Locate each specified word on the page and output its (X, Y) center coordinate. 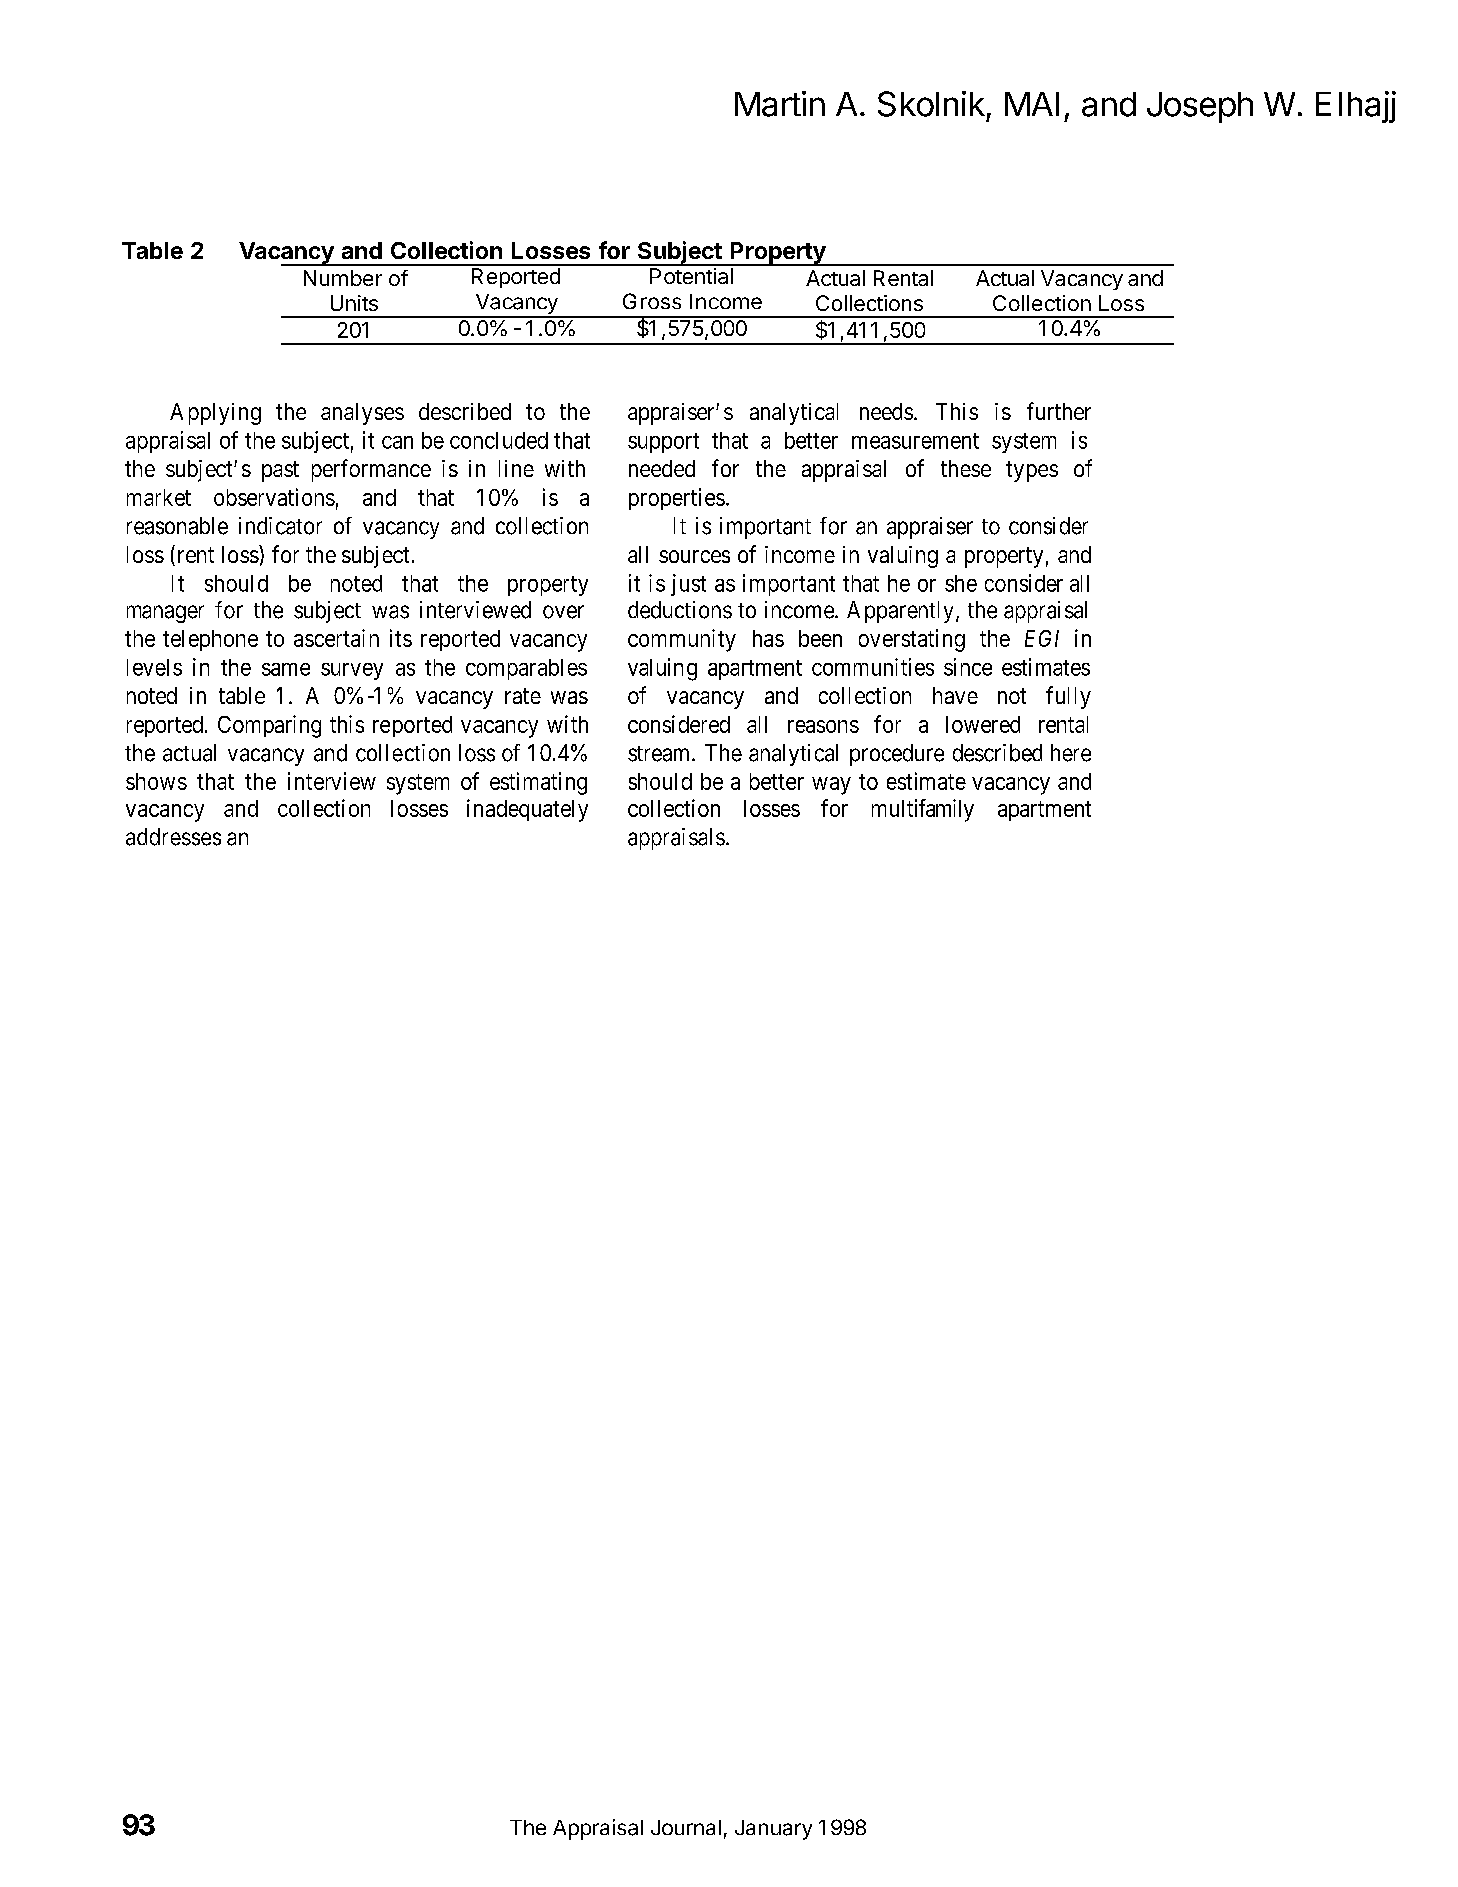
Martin (780, 104)
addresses (173, 837)
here (1071, 753)
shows (156, 781)
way (831, 786)
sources (694, 556)
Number (343, 278)
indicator (280, 526)
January (773, 1830)
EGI (1042, 638)
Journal (686, 1827)
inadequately (527, 810)
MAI (1032, 104)
